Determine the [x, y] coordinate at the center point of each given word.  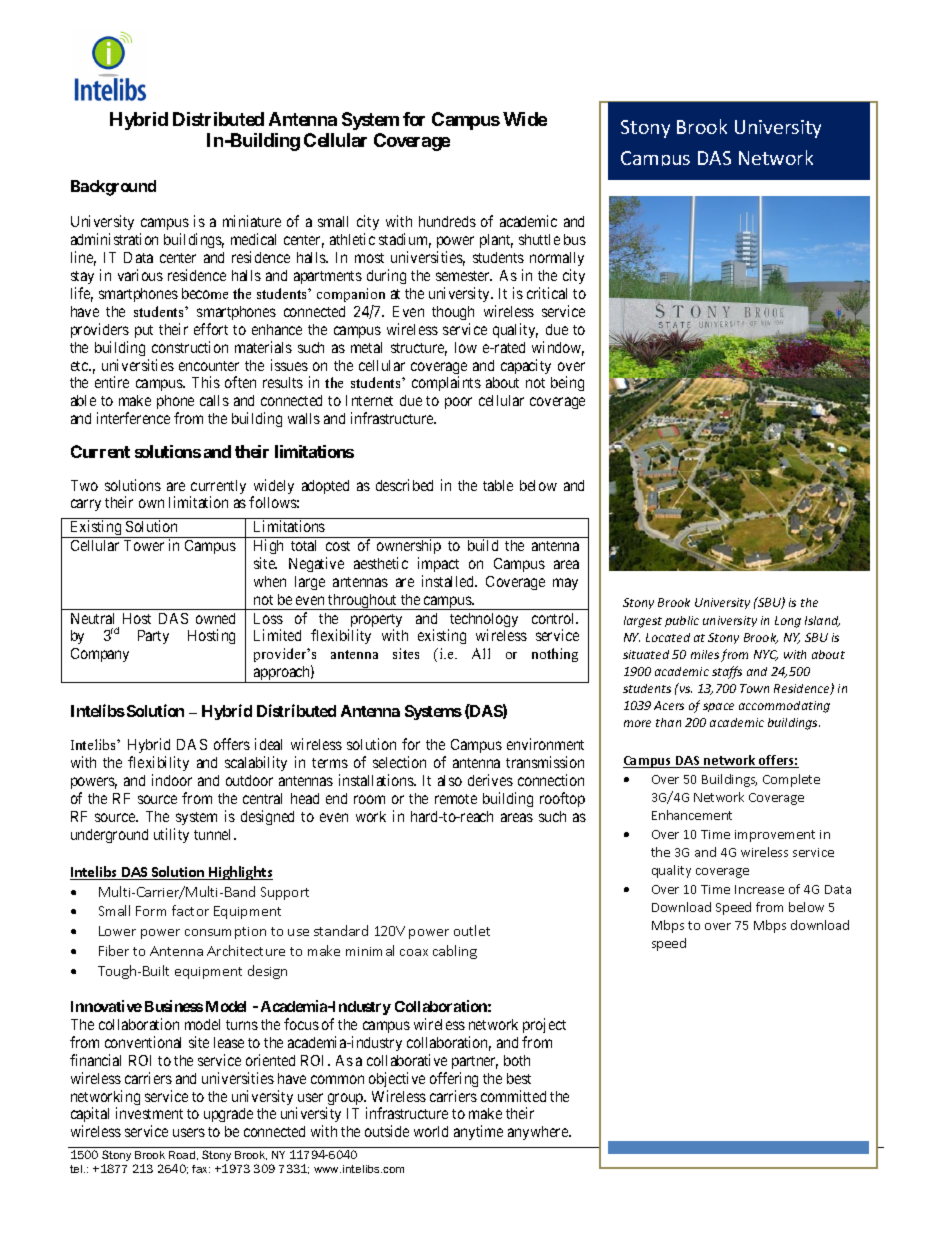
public [682, 621]
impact [438, 564]
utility [171, 835]
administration [114, 239]
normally [557, 259]
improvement [775, 836]
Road [183, 1155]
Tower [144, 545]
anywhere [539, 1133]
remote [456, 799]
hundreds [447, 221]
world [431, 1131]
